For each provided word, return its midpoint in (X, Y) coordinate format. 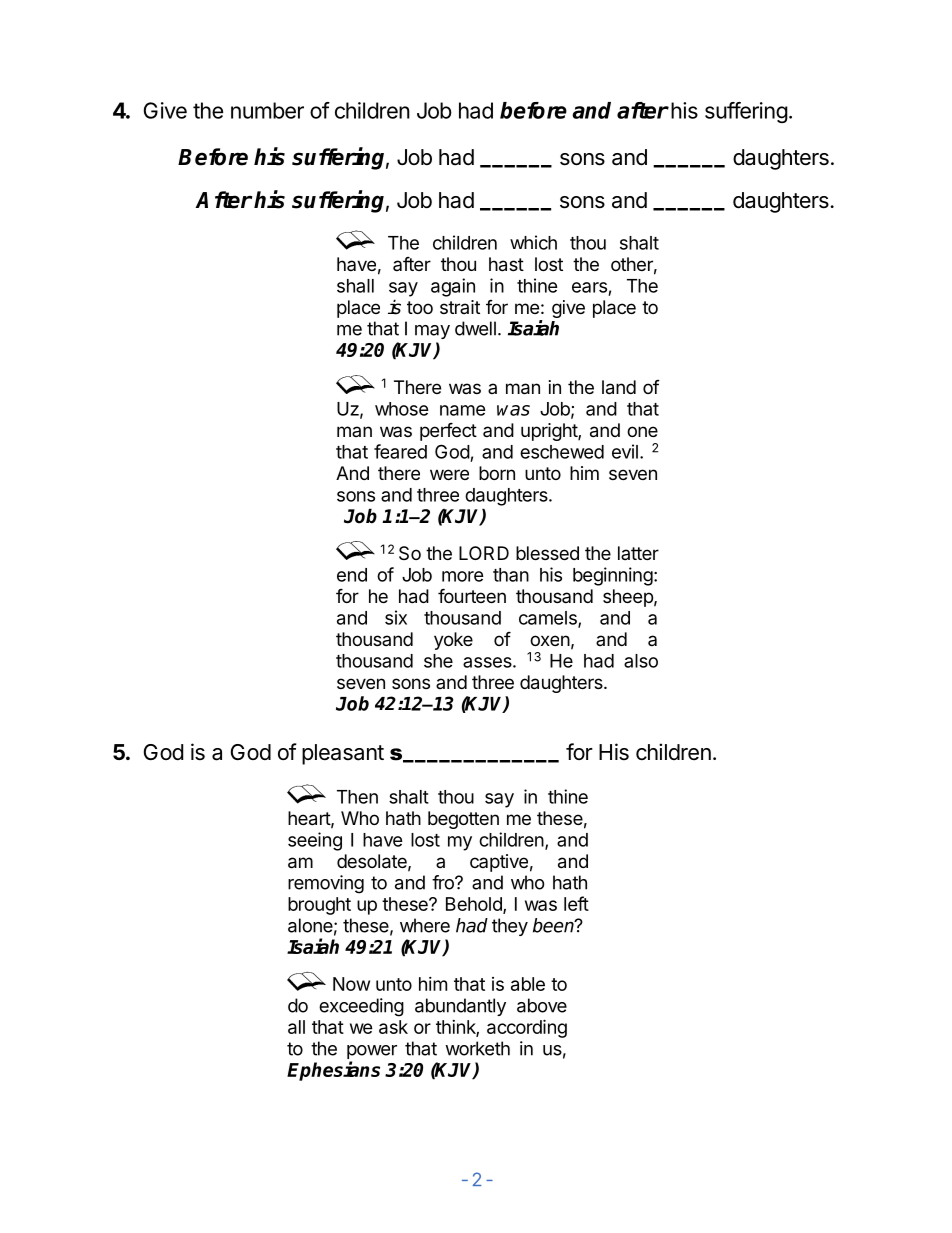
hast (506, 264)
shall (355, 286)
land (619, 387)
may (432, 332)
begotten (463, 820)
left (576, 903)
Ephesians (333, 1071)
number (267, 110)
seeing (315, 841)
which (533, 242)
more (463, 576)
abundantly (460, 1007)
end (352, 575)
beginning (613, 576)
